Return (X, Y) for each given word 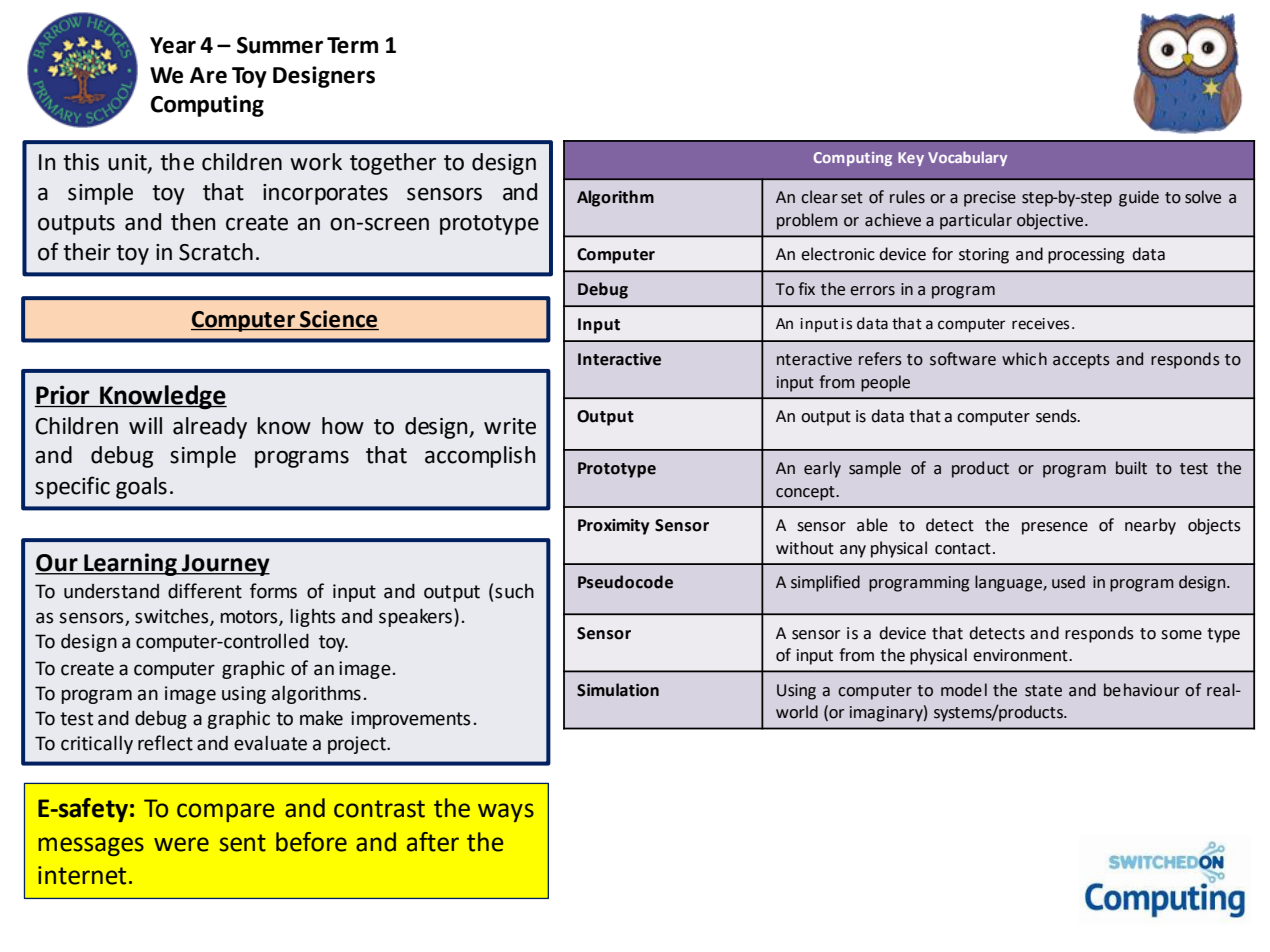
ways (506, 812)
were (181, 844)
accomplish (480, 457)
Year (173, 45)
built (1131, 468)
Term (352, 45)
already (210, 428)
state (1043, 691)
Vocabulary (967, 158)
